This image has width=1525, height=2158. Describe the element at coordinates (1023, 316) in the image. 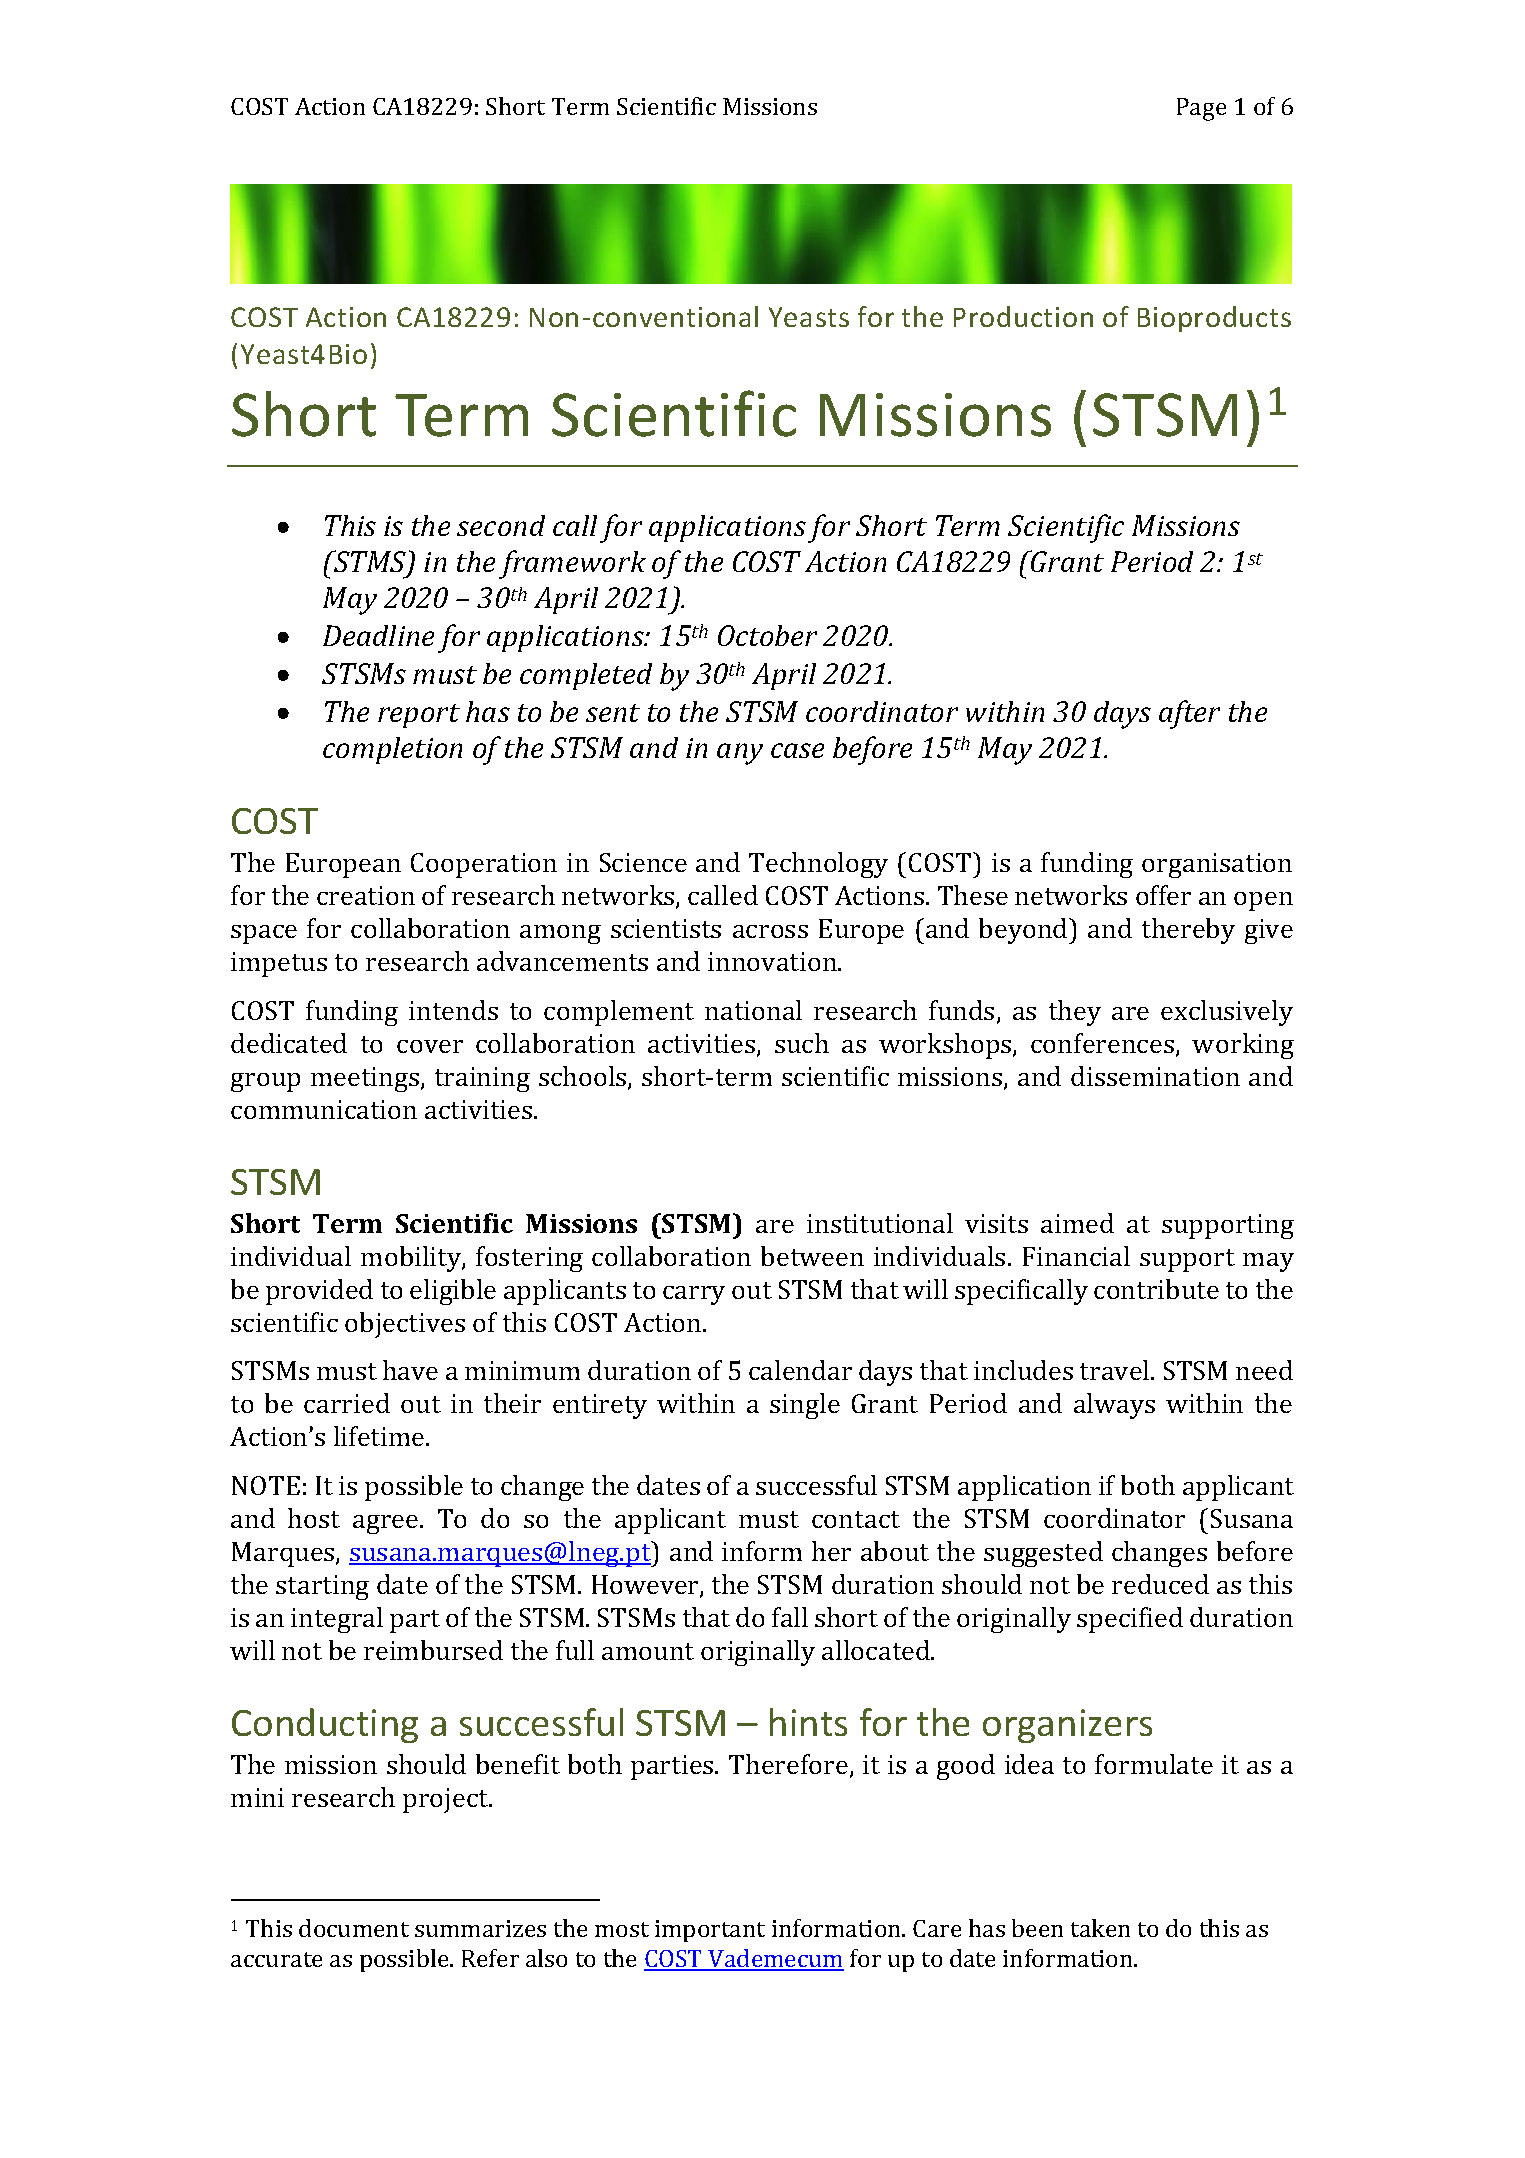

I see `Production` at that location.
